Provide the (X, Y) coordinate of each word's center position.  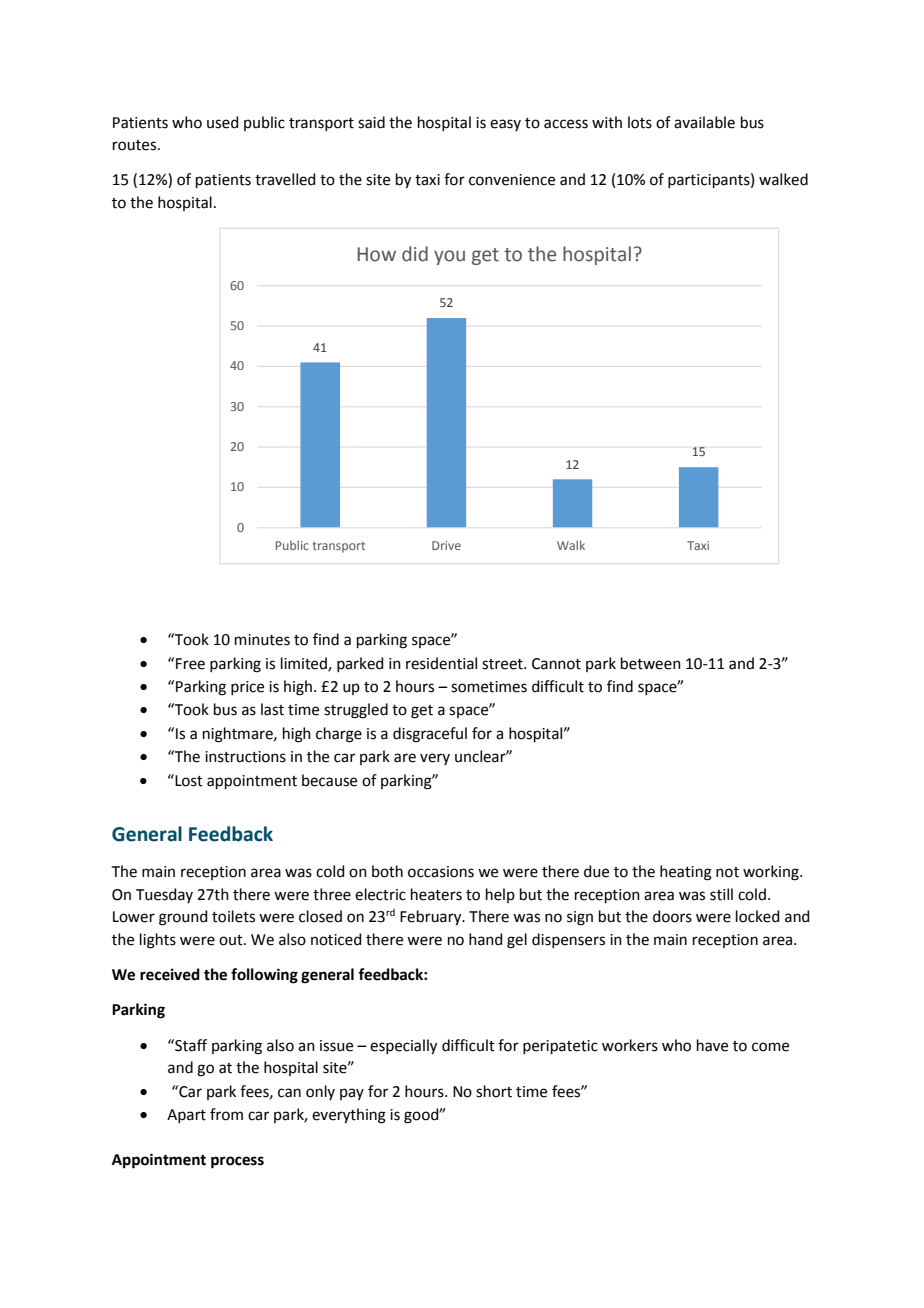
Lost (188, 780)
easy (505, 125)
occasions (441, 872)
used (223, 122)
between (651, 663)
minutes (262, 640)
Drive (446, 545)
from (226, 1114)
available (704, 122)
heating (686, 873)
